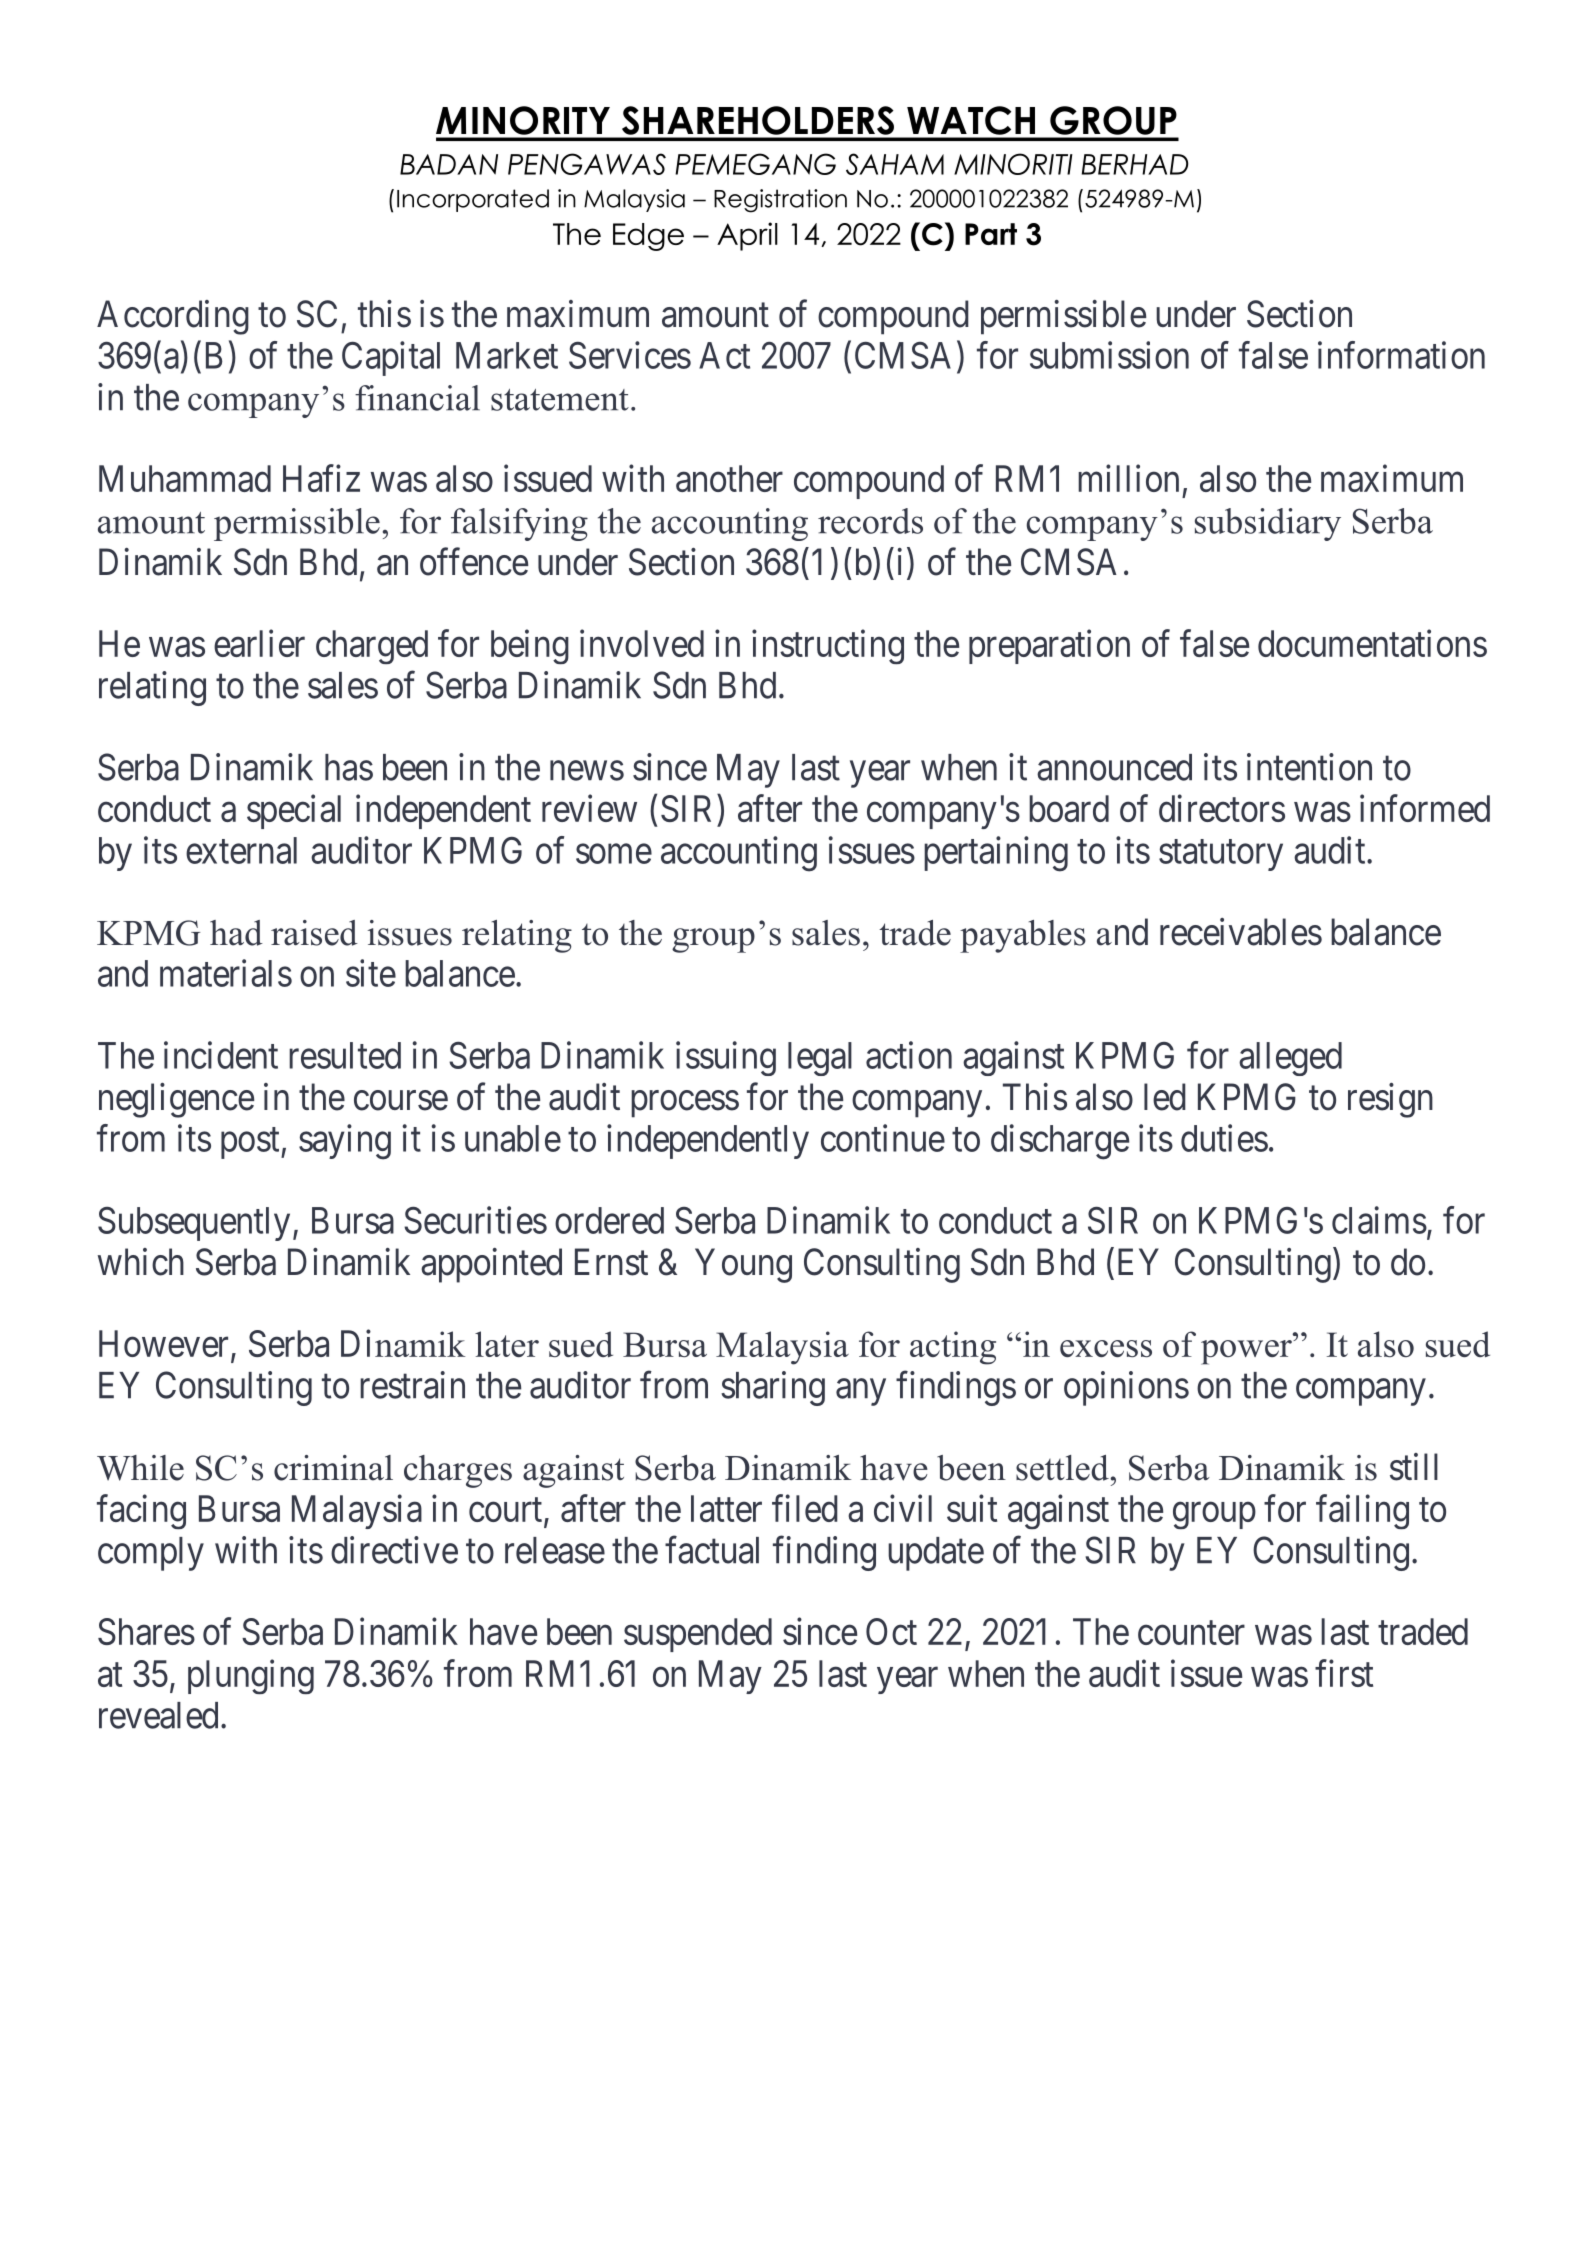  I want to click on Registration, so click(780, 201).
